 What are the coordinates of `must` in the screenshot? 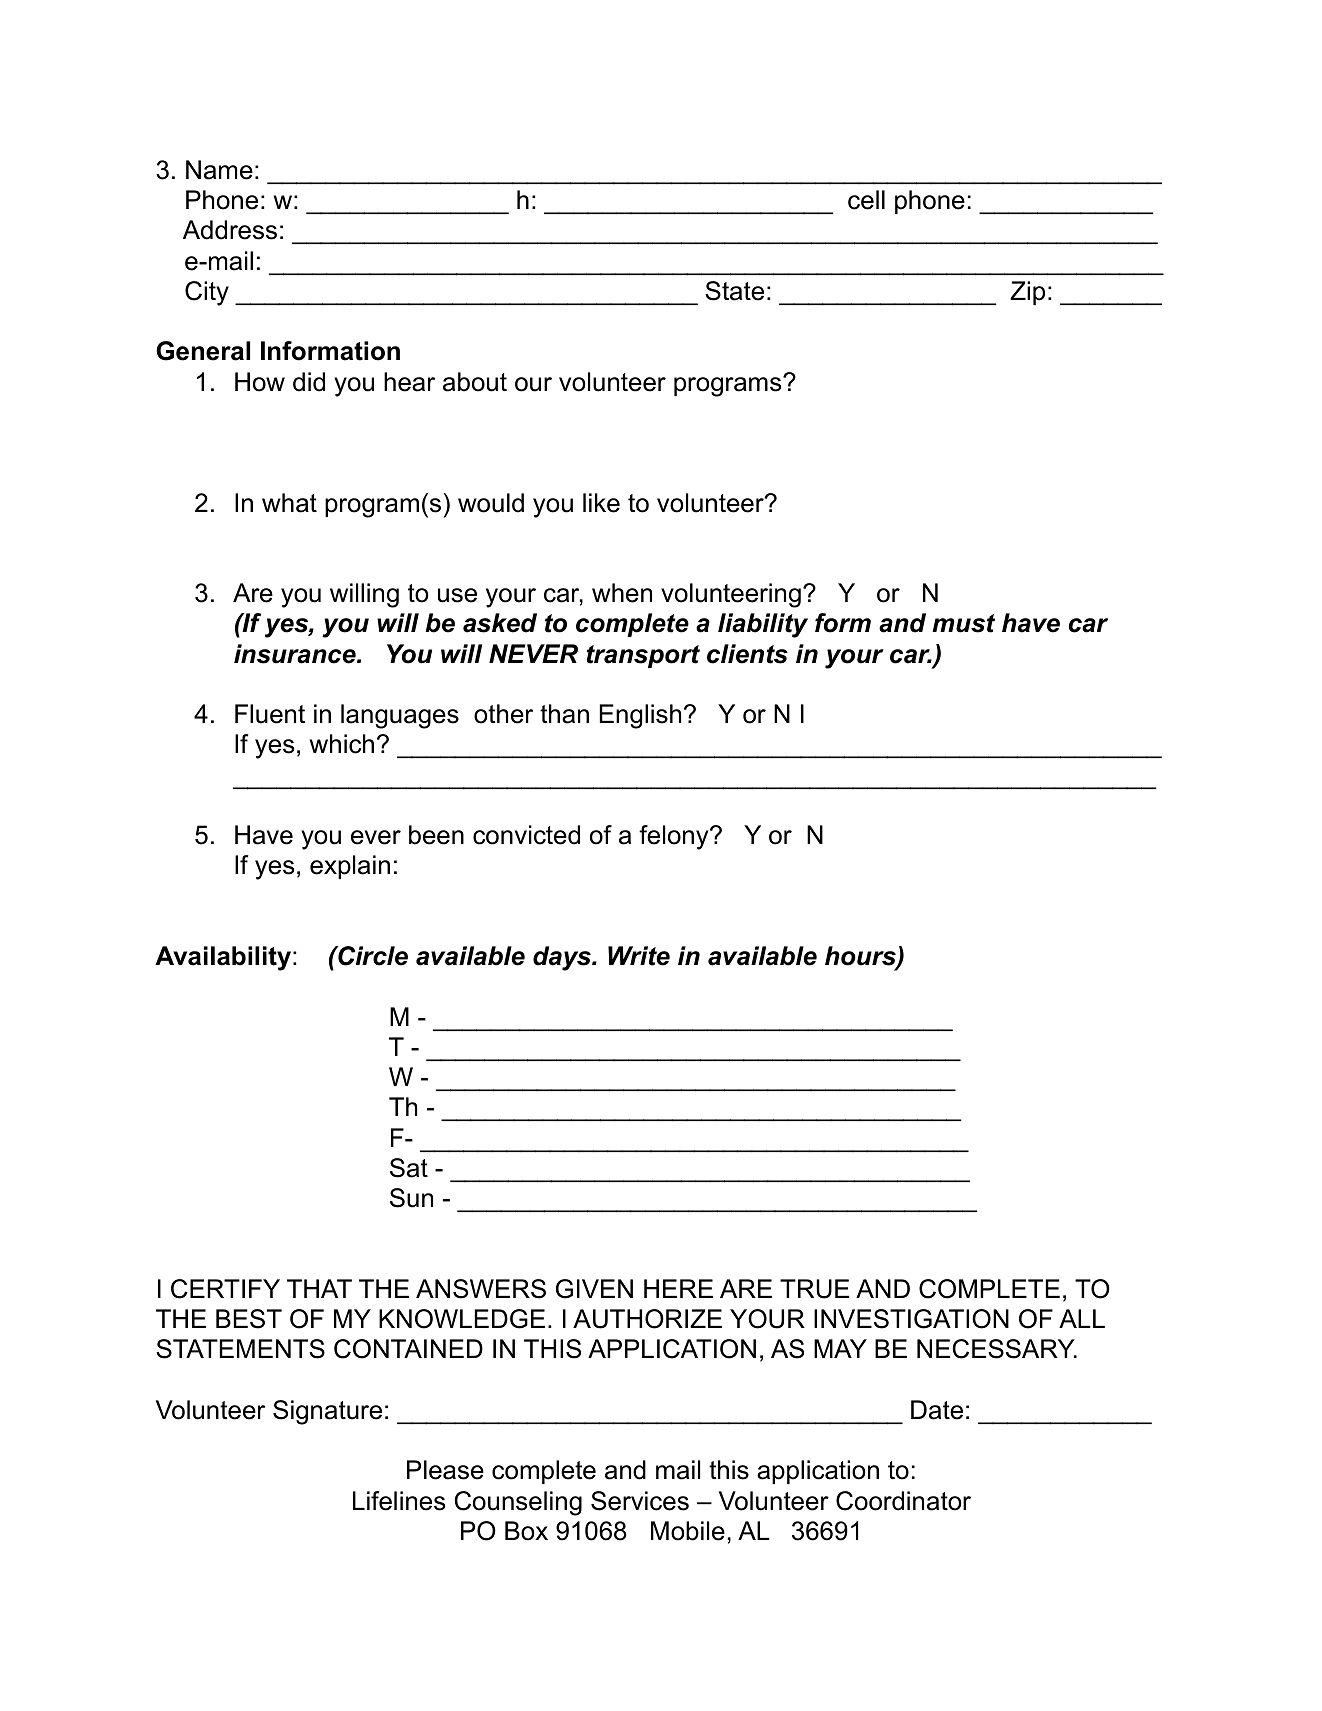 It's located at (963, 623).
